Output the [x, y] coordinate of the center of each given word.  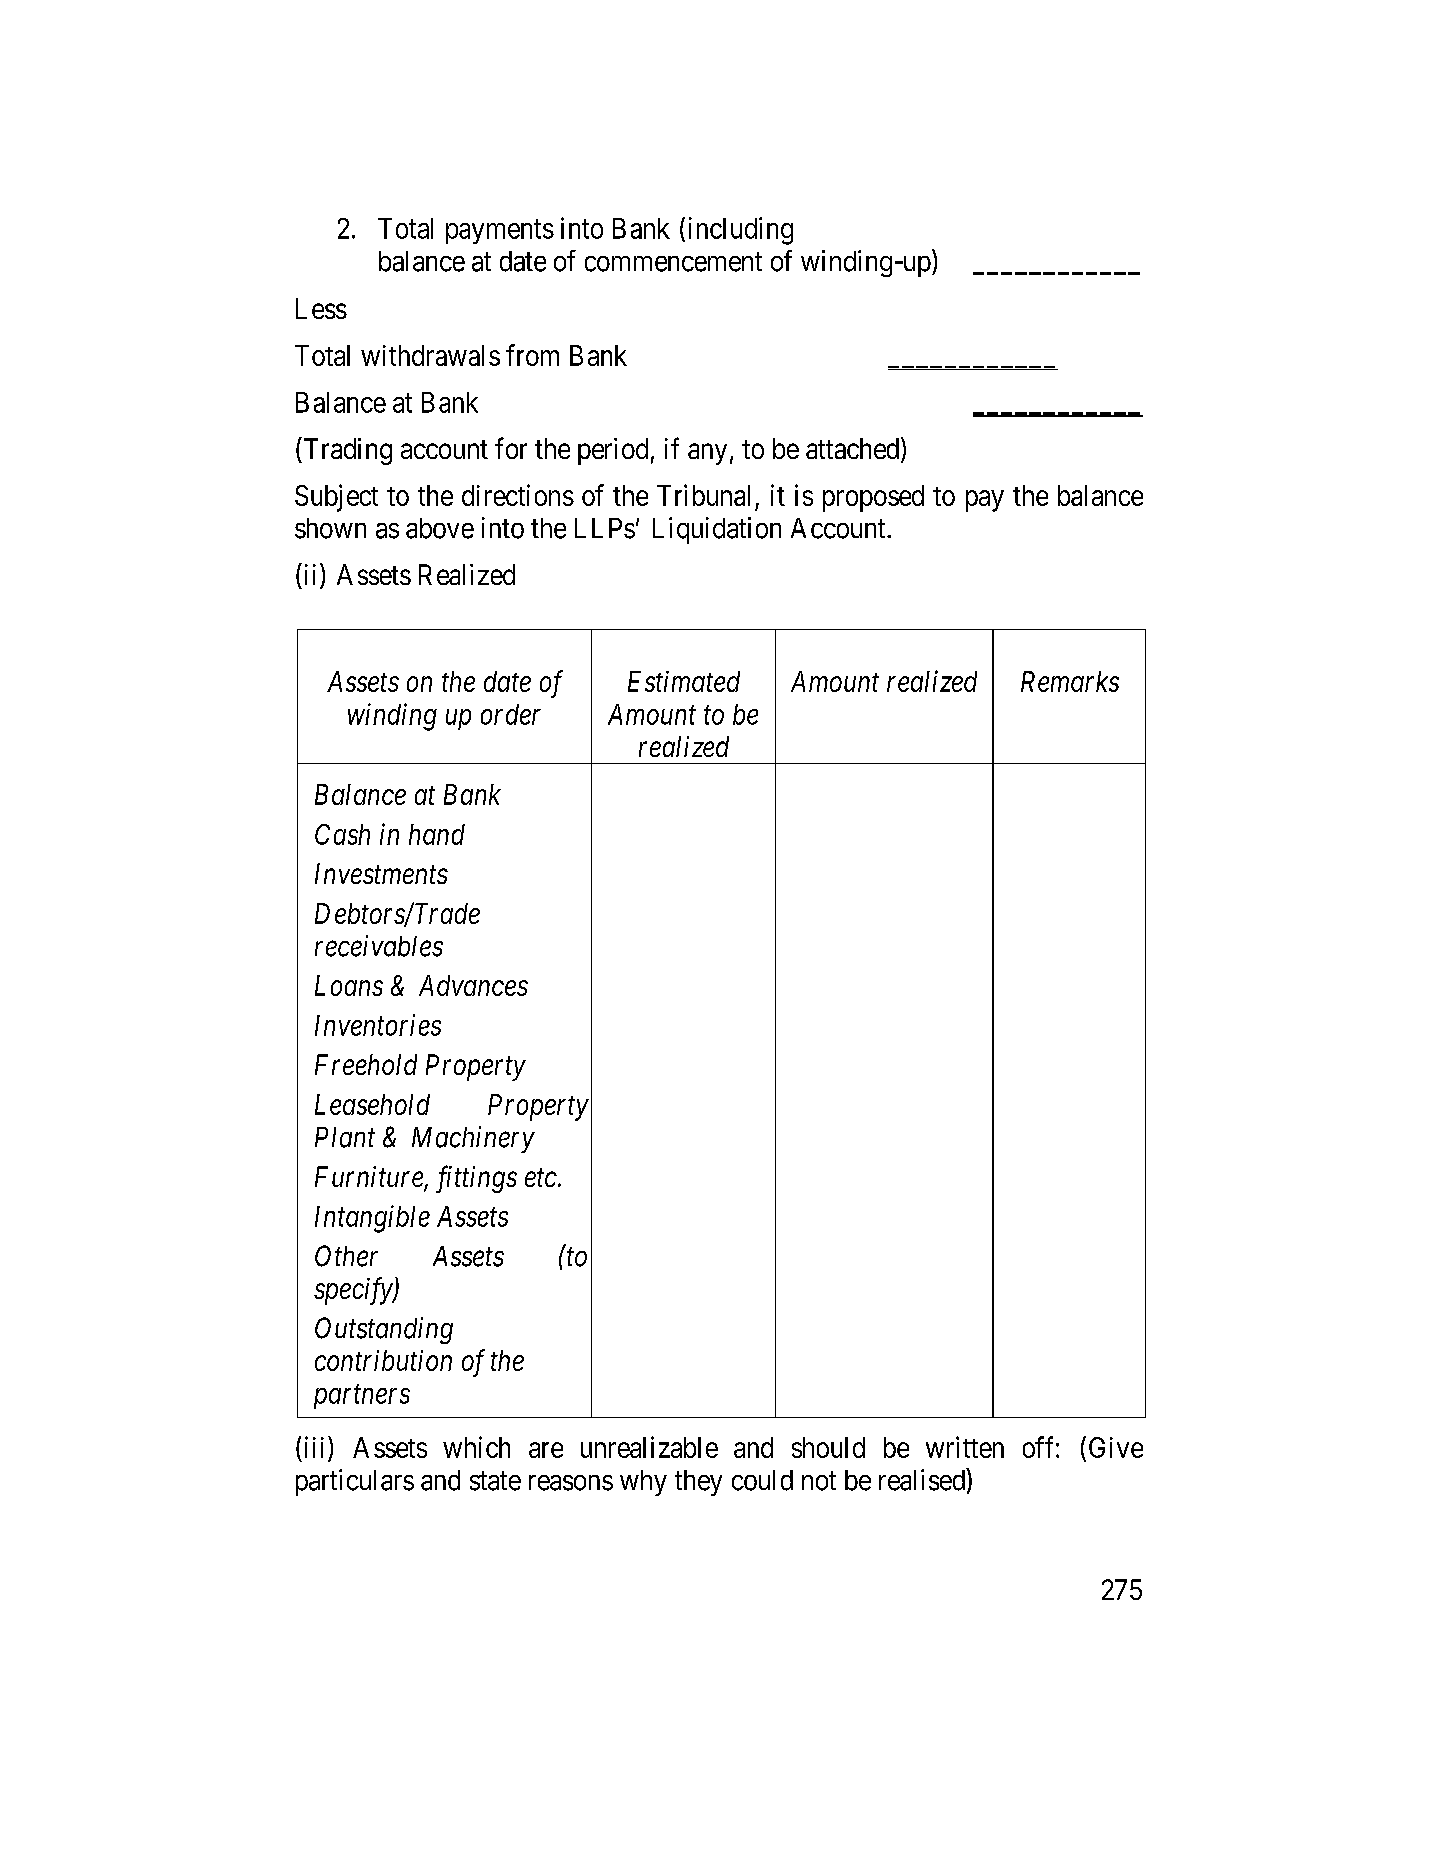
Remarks [1070, 681]
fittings [476, 1179]
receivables [379, 946]
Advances [473, 985]
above [440, 528]
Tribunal [703, 495]
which [476, 1447]
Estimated [684, 681]
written [965, 1447]
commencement [673, 262]
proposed [873, 498]
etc [542, 1178]
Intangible [372, 1219]
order [511, 714]
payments [500, 232]
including [741, 231]
